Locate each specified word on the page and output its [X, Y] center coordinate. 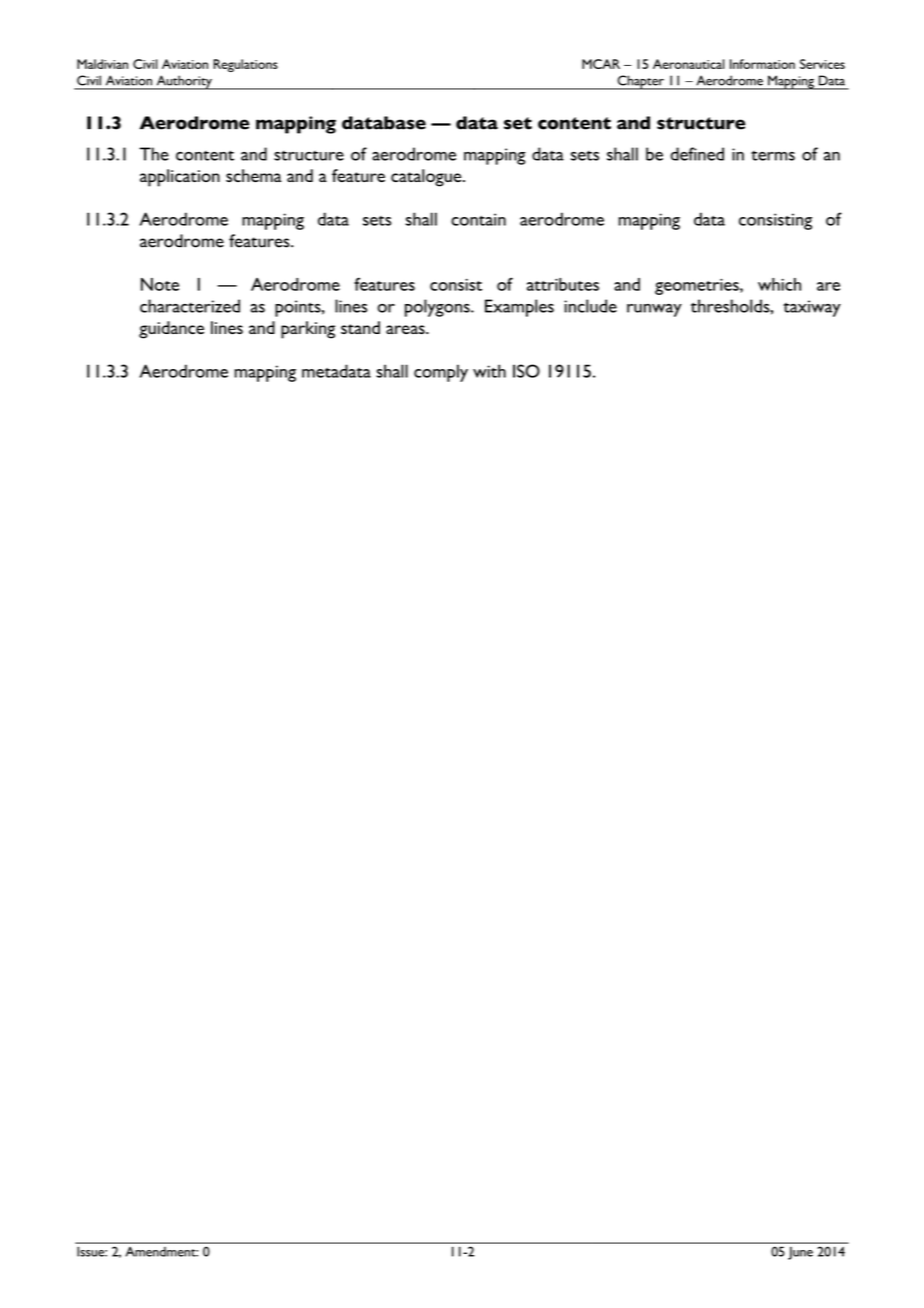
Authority [184, 82]
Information [762, 64]
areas [406, 329]
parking [308, 330]
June [800, 1253]
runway [654, 310]
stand [360, 327]
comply [441, 373]
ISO [526, 371]
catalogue [427, 178]
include [590, 306]
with [489, 371]
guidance [171, 330]
